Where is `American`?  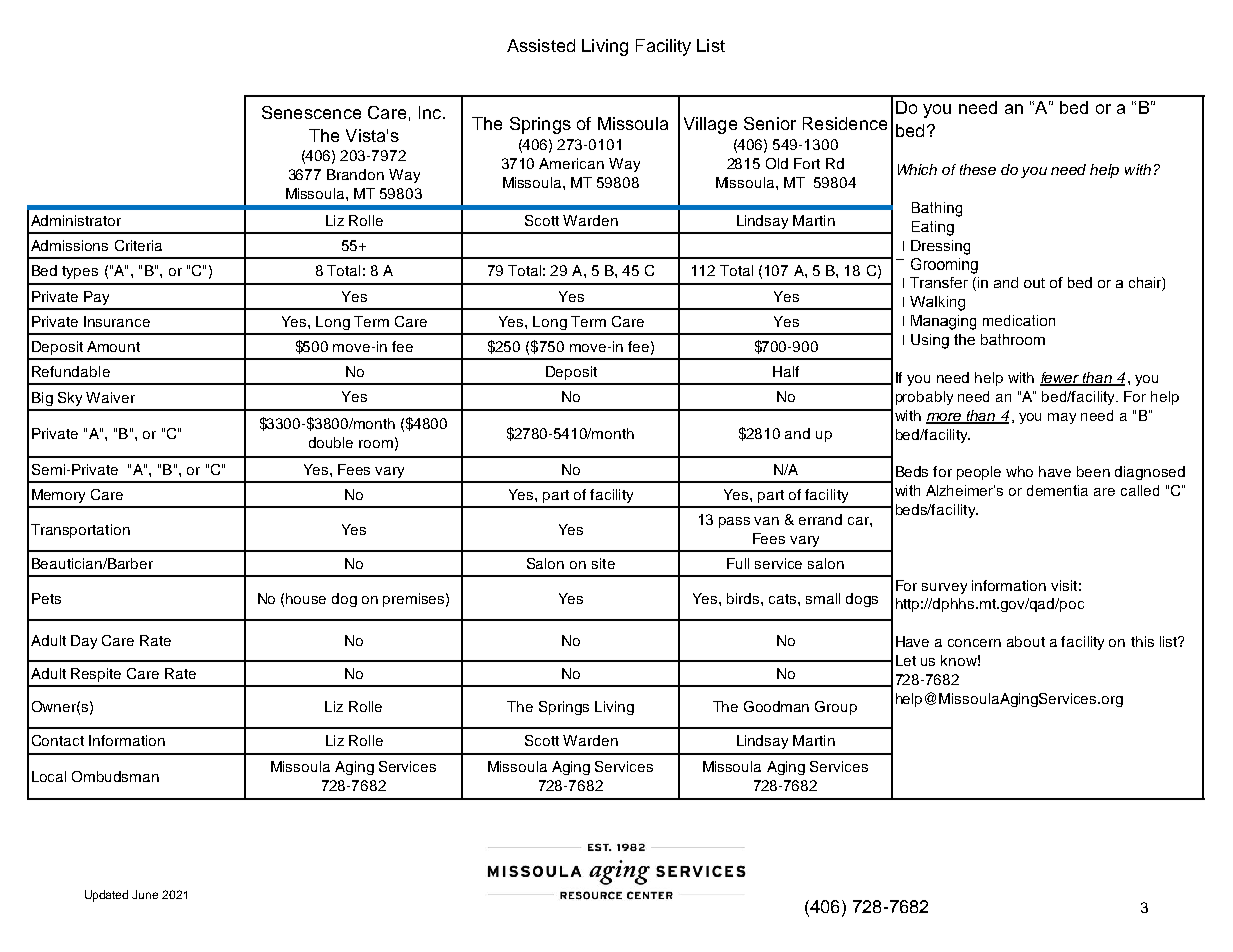 American is located at coordinates (571, 163).
